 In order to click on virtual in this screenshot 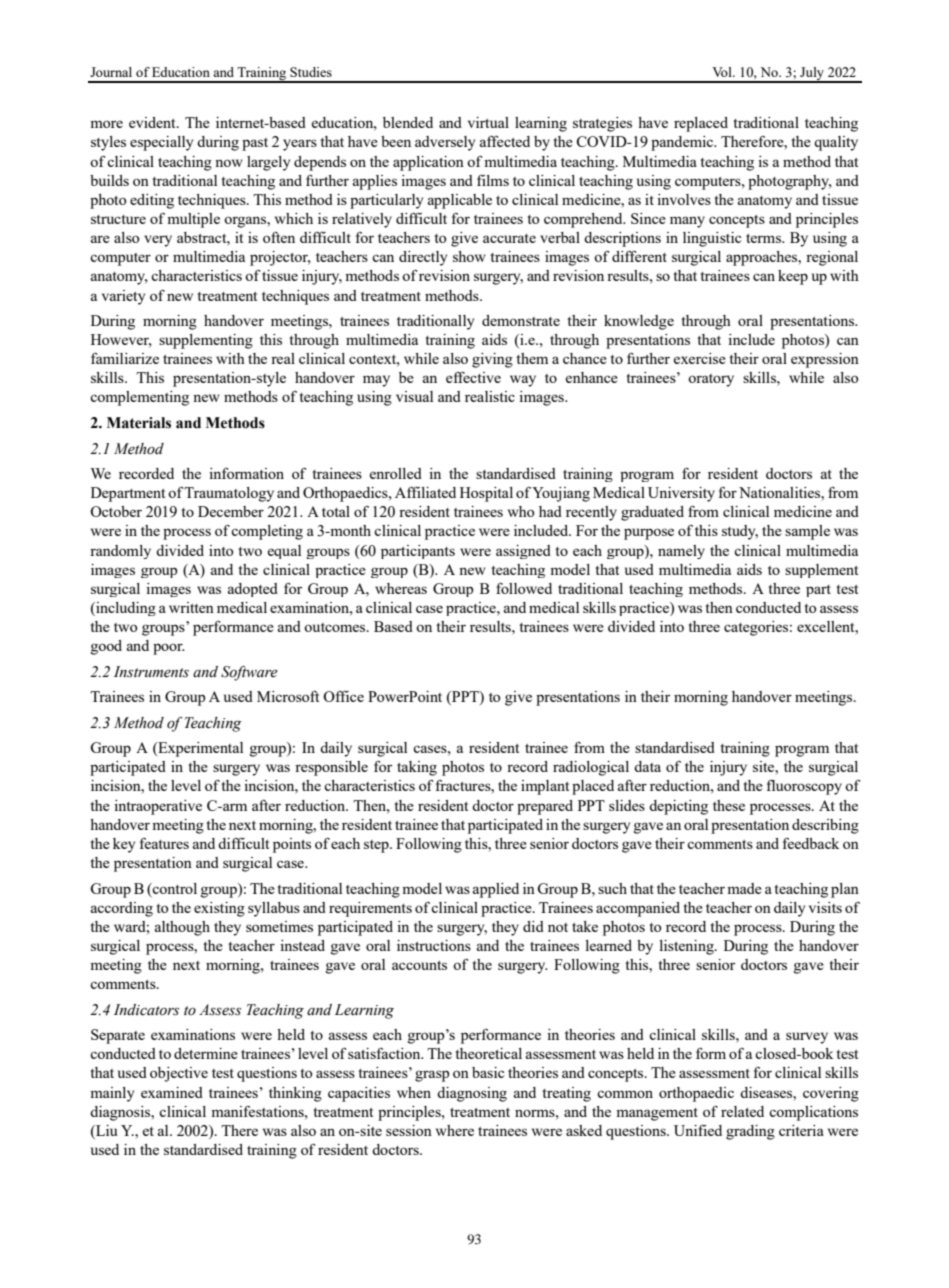, I will do `click(488, 122)`.
